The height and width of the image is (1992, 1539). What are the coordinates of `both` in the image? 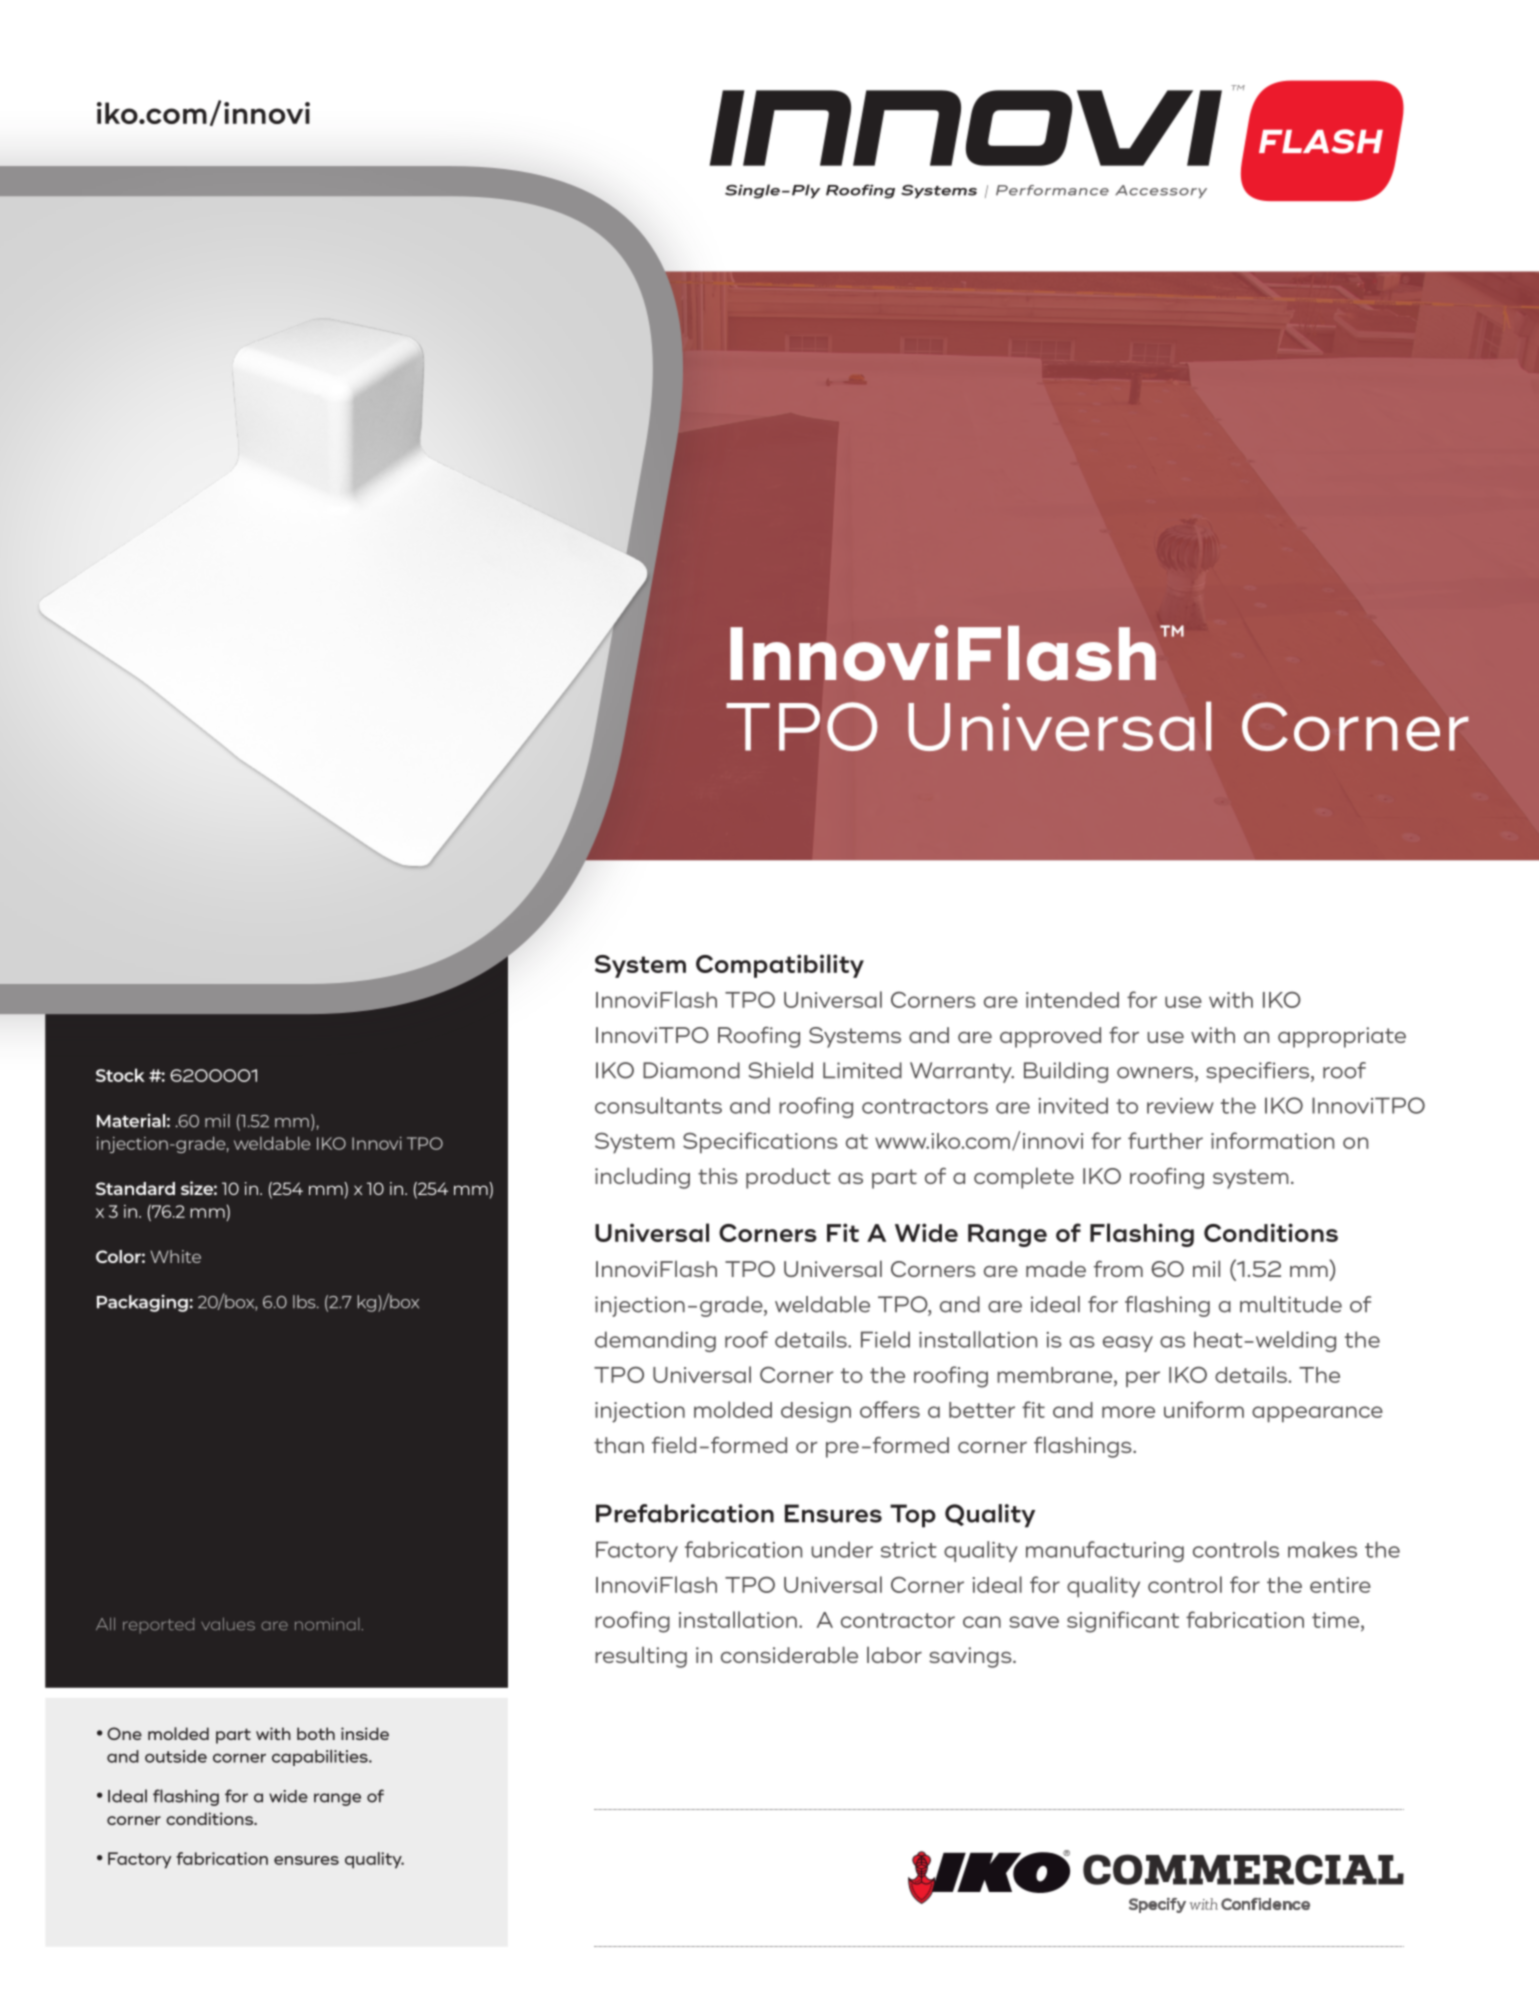 It's located at (316, 1733).
